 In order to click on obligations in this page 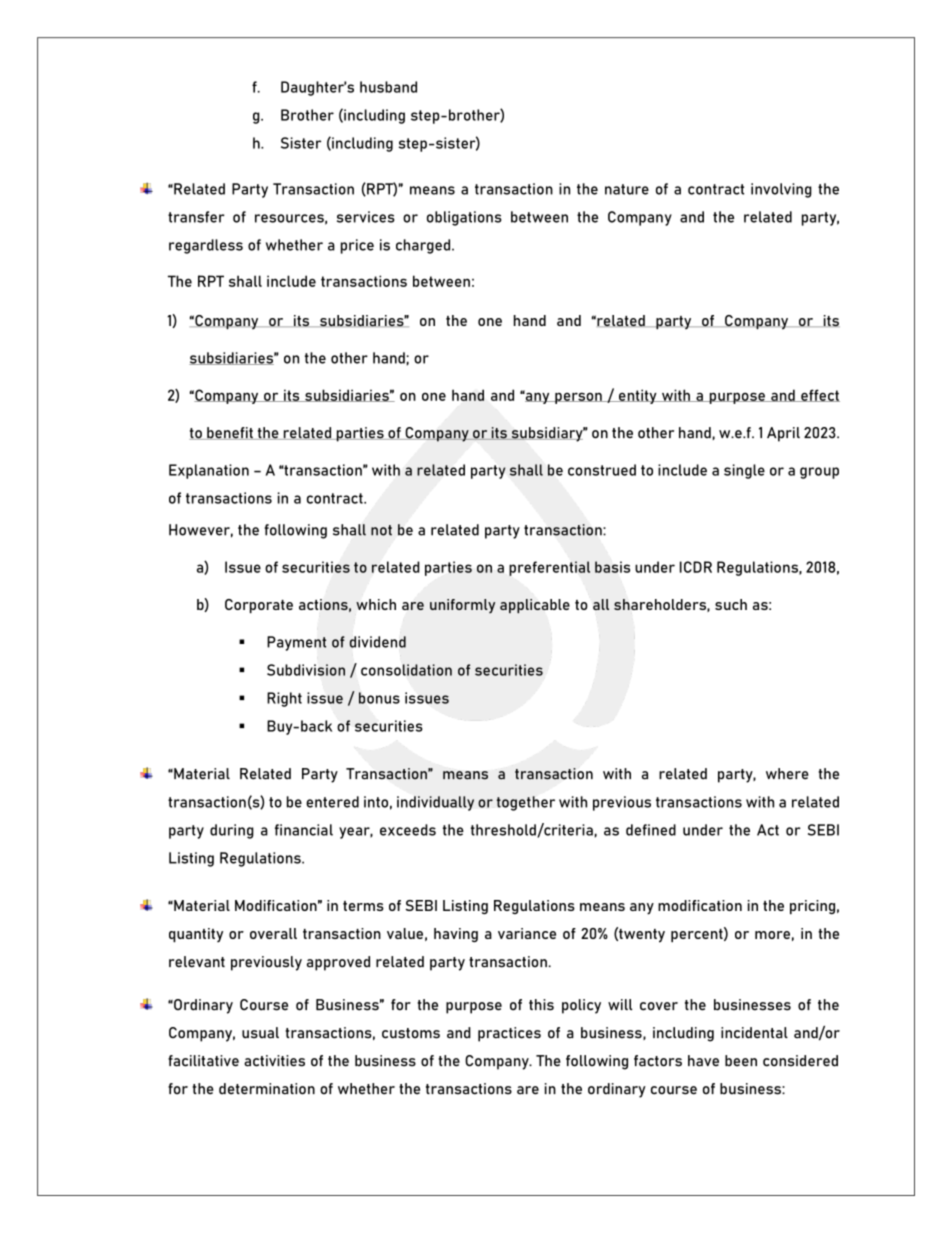, I will do `click(464, 218)`.
